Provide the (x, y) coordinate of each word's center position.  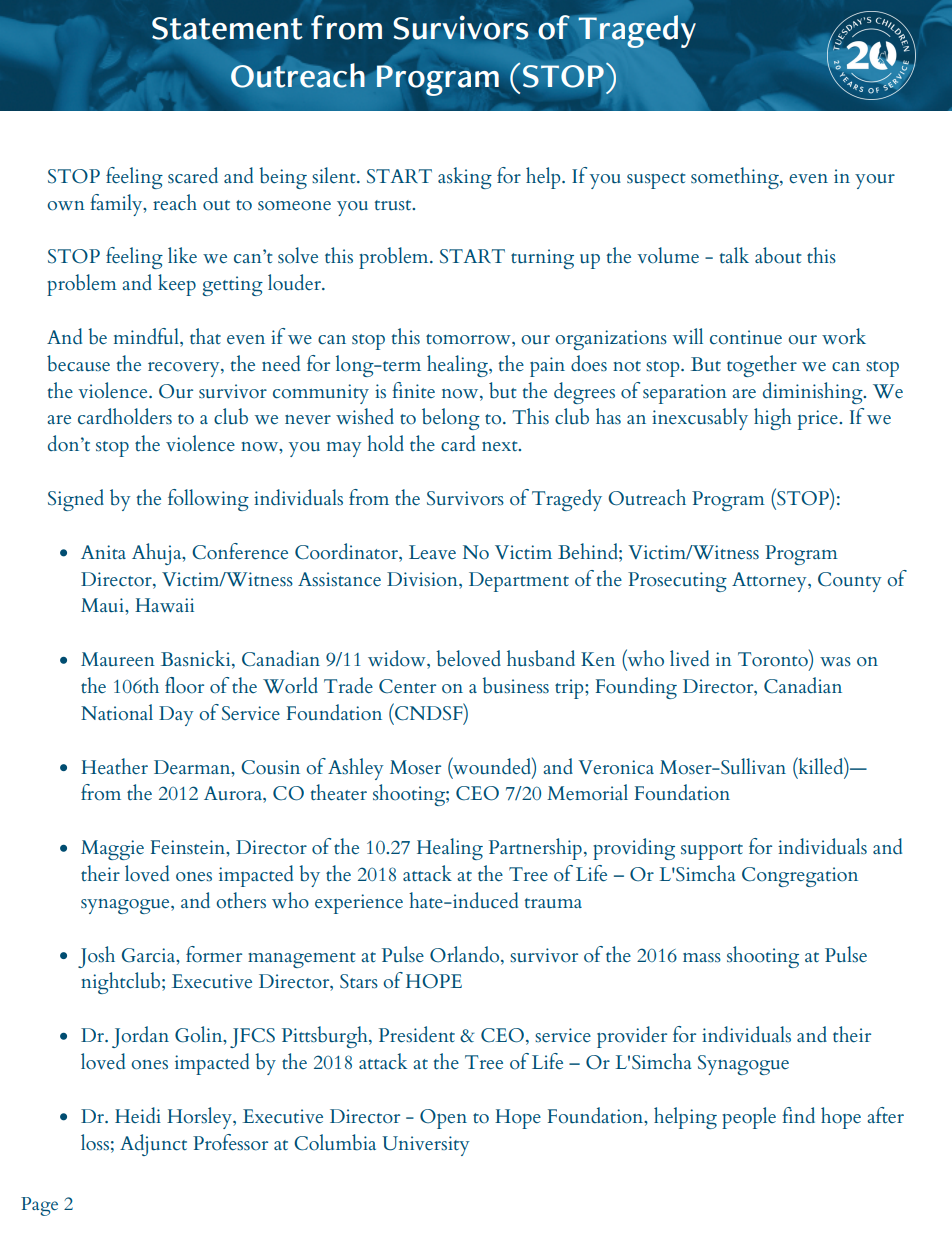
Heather (114, 766)
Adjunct (153, 1145)
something (736, 178)
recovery (185, 369)
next (501, 446)
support (712, 852)
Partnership (535, 849)
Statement (227, 28)
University (425, 1146)
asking (465, 178)
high (772, 419)
